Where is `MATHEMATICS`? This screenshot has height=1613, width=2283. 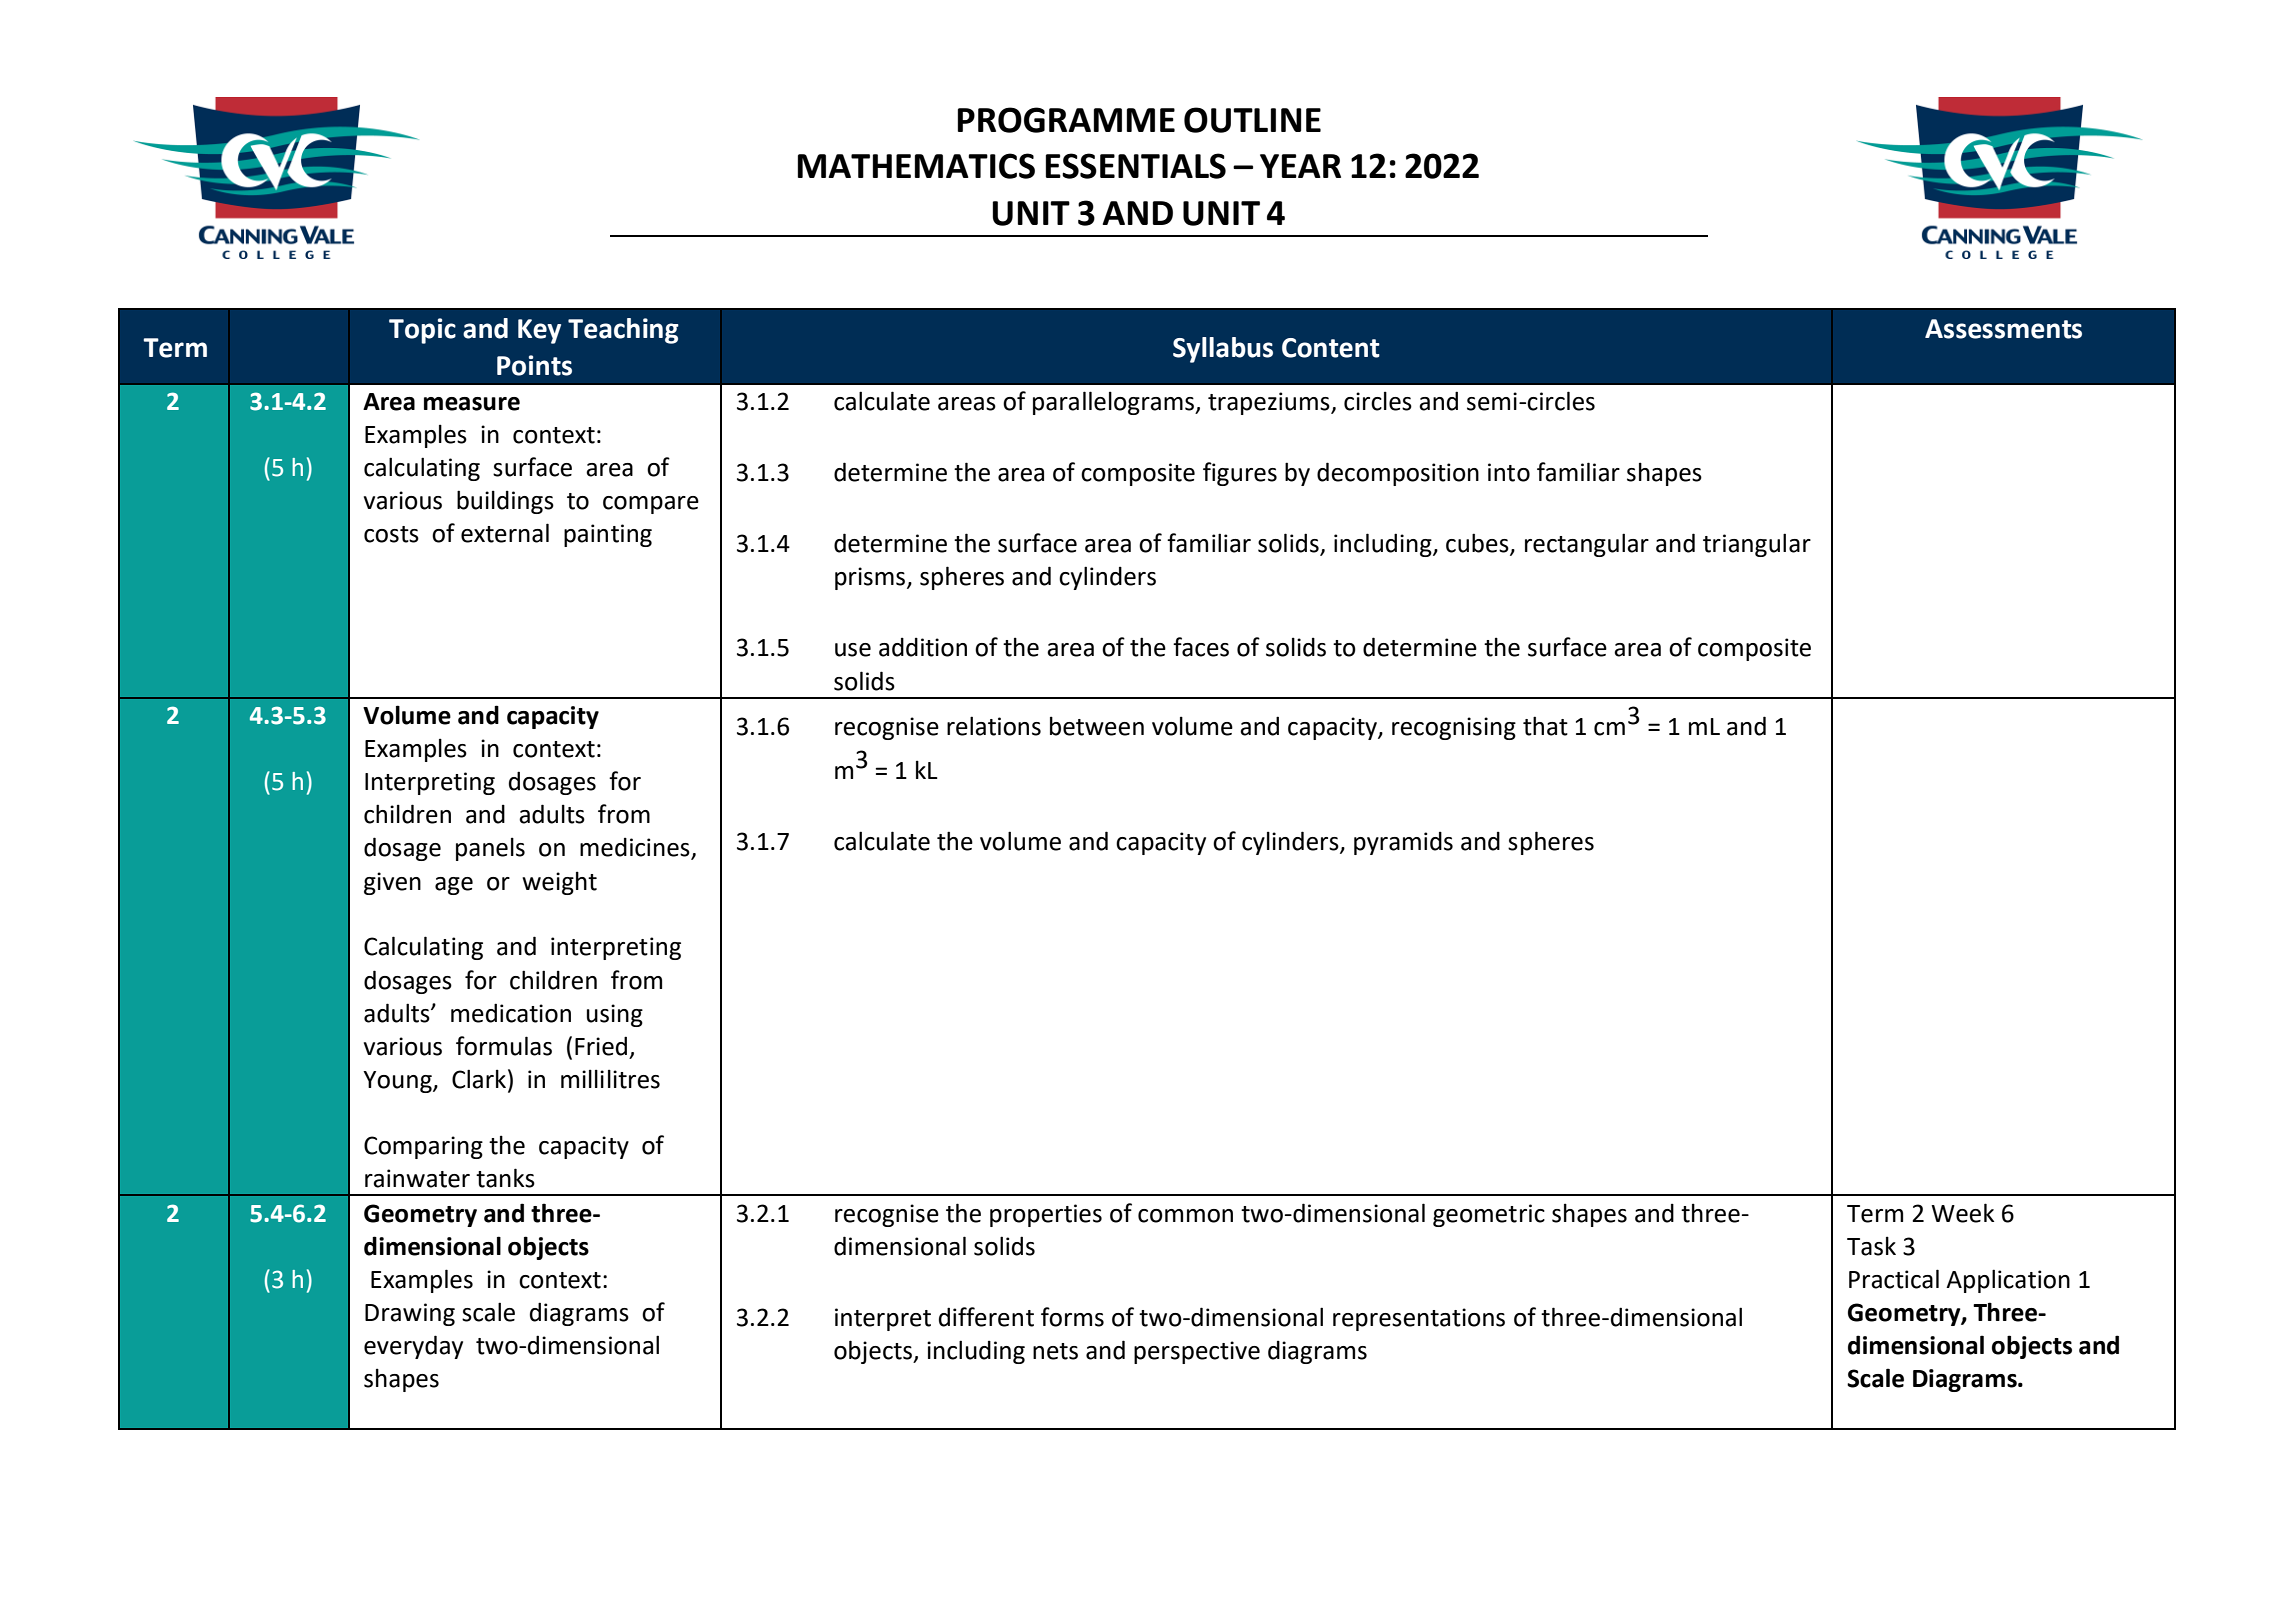
MATHEMATICS is located at coordinates (916, 166).
